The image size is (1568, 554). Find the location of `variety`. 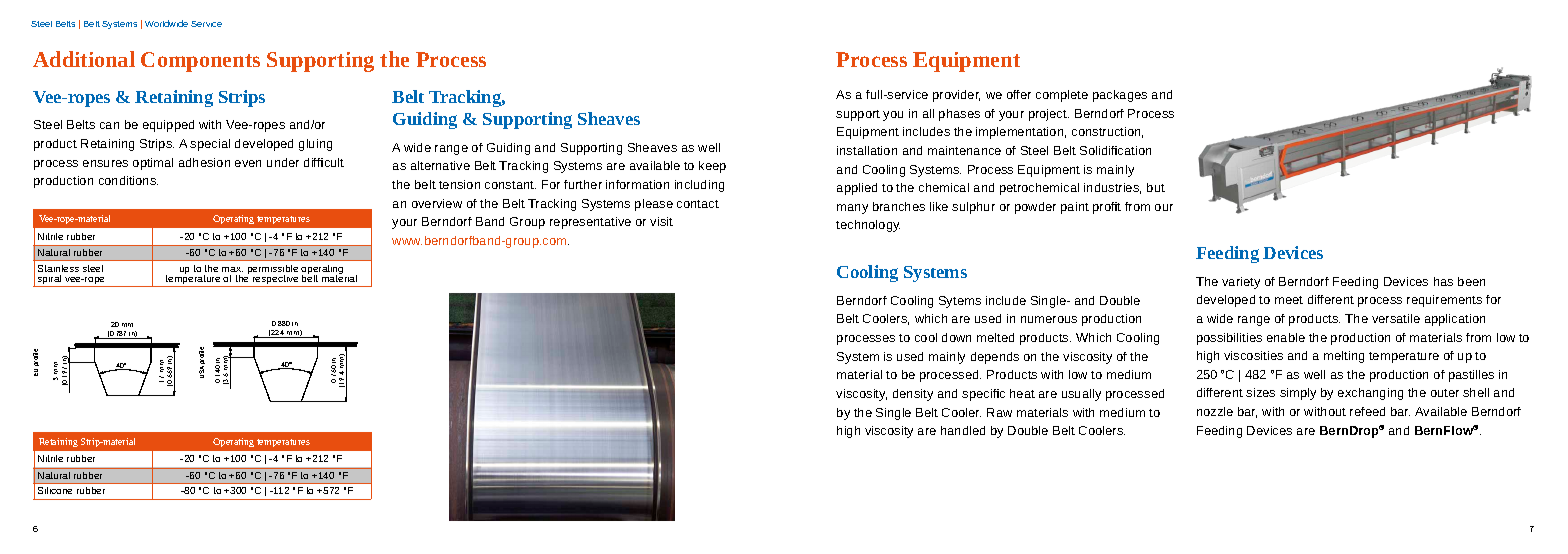

variety is located at coordinates (1241, 283).
